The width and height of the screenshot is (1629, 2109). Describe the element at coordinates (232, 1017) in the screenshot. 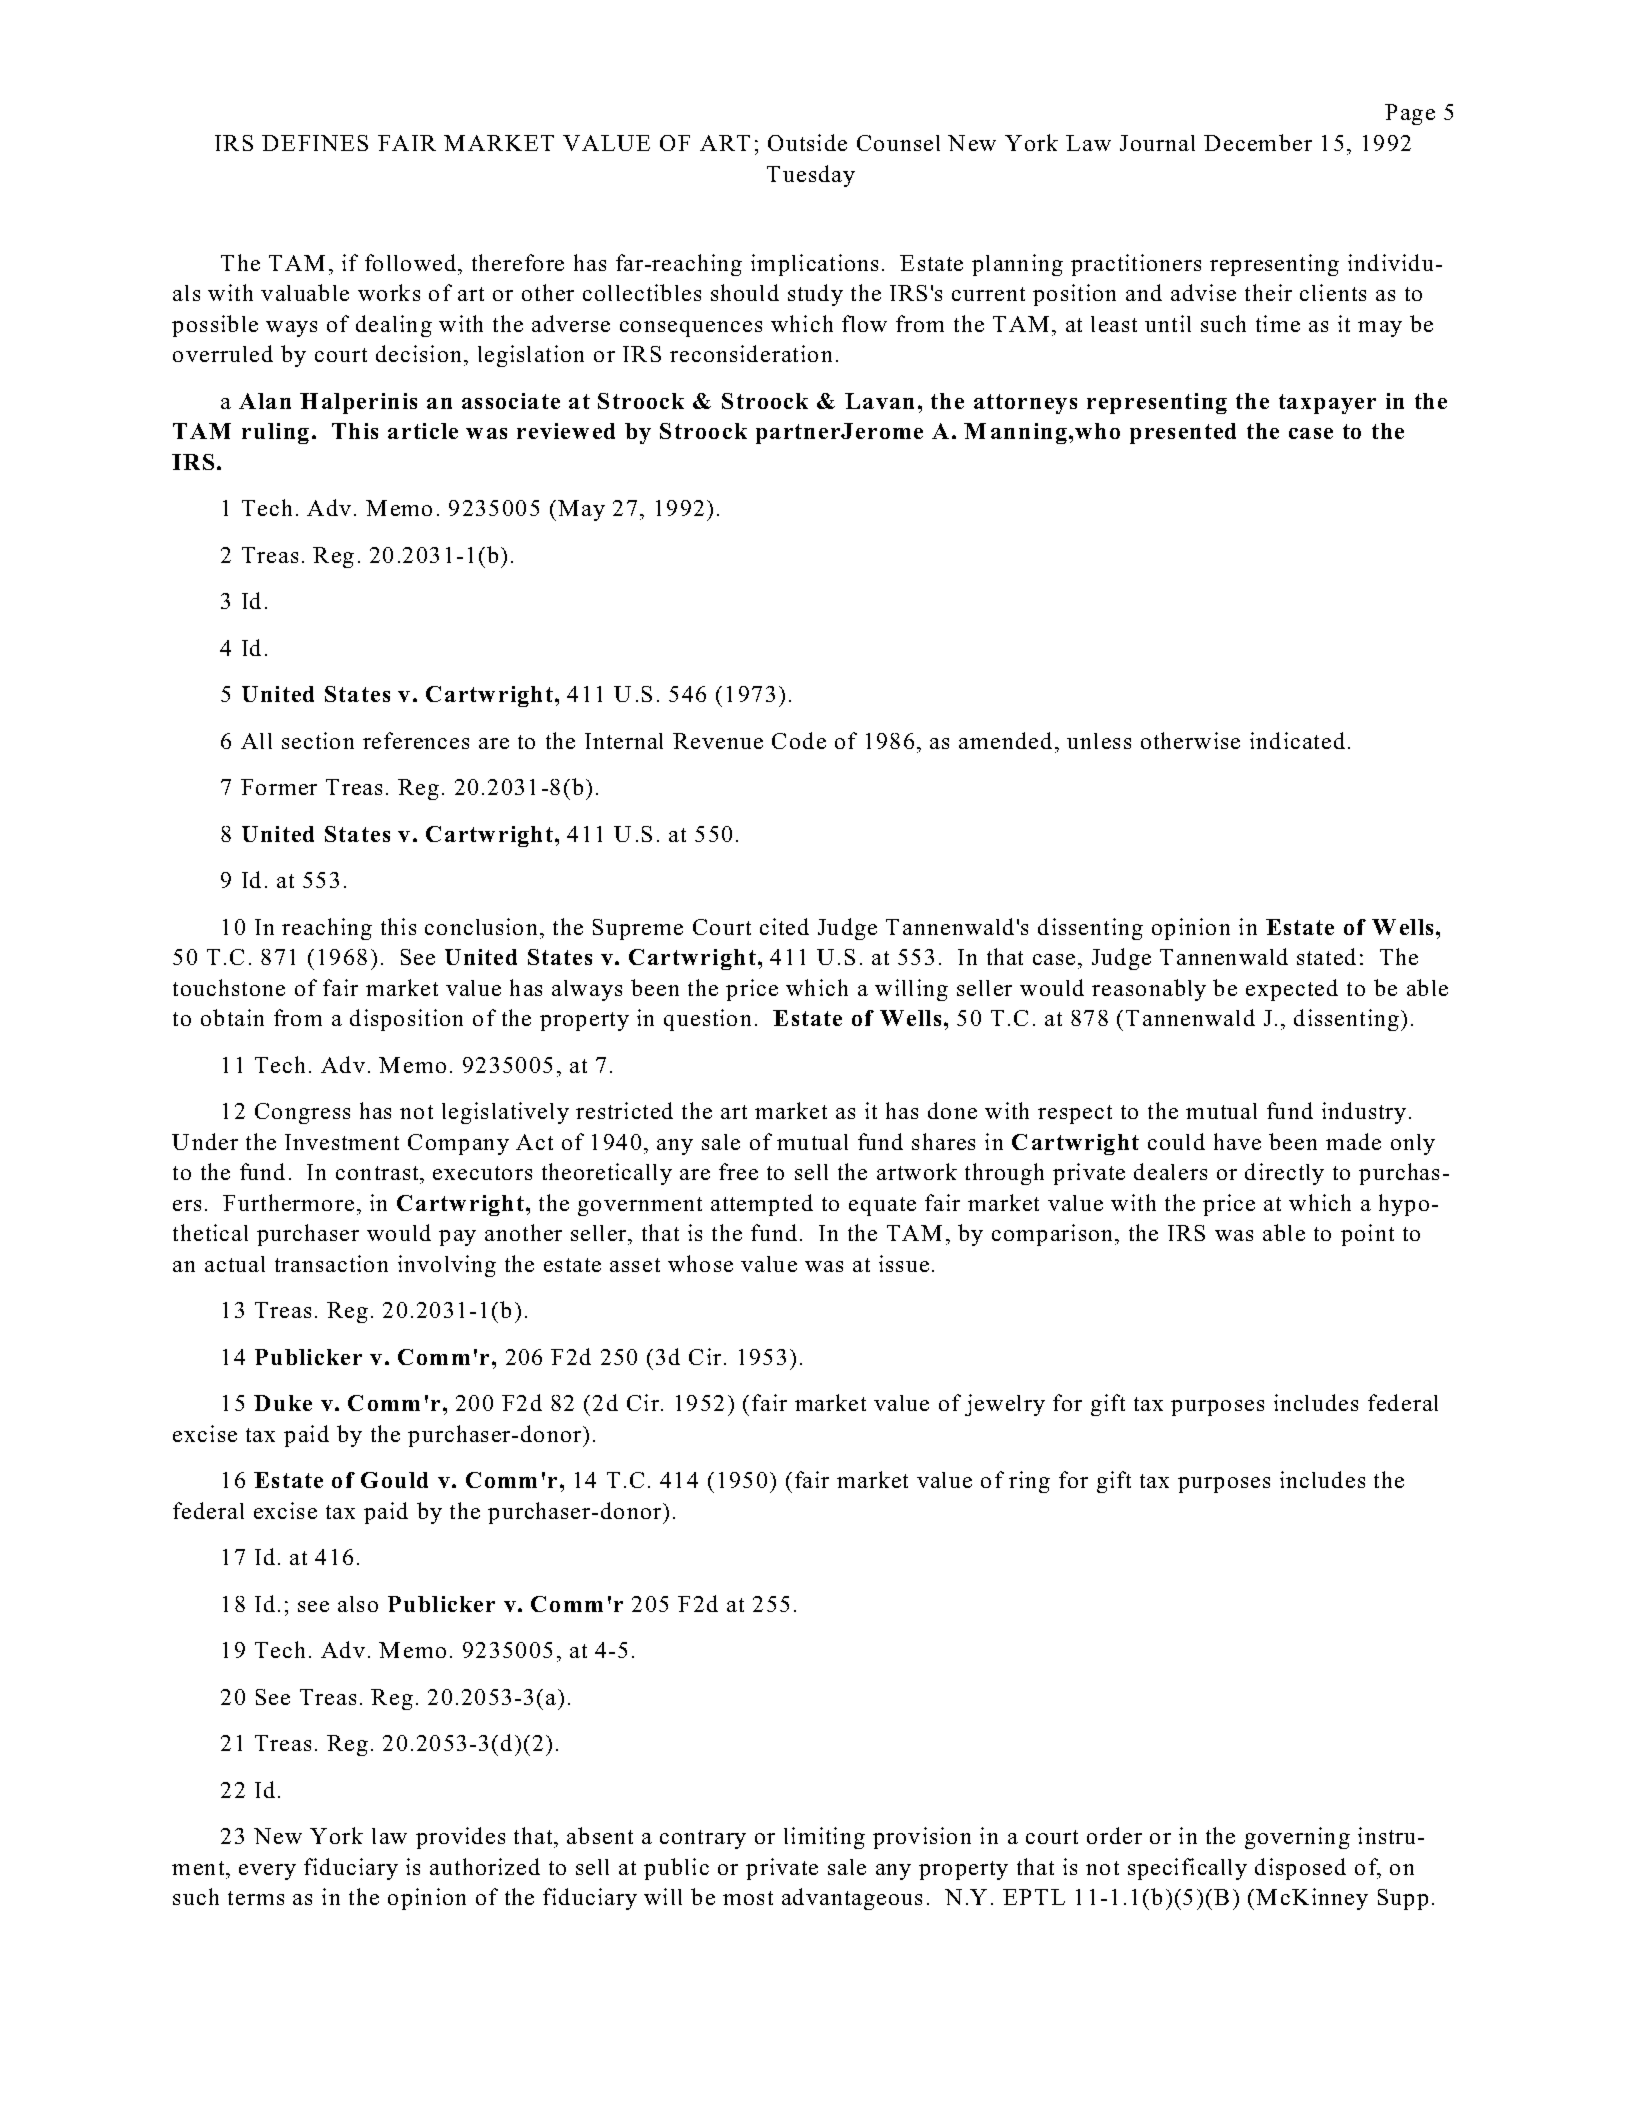

I see `obtain` at that location.
